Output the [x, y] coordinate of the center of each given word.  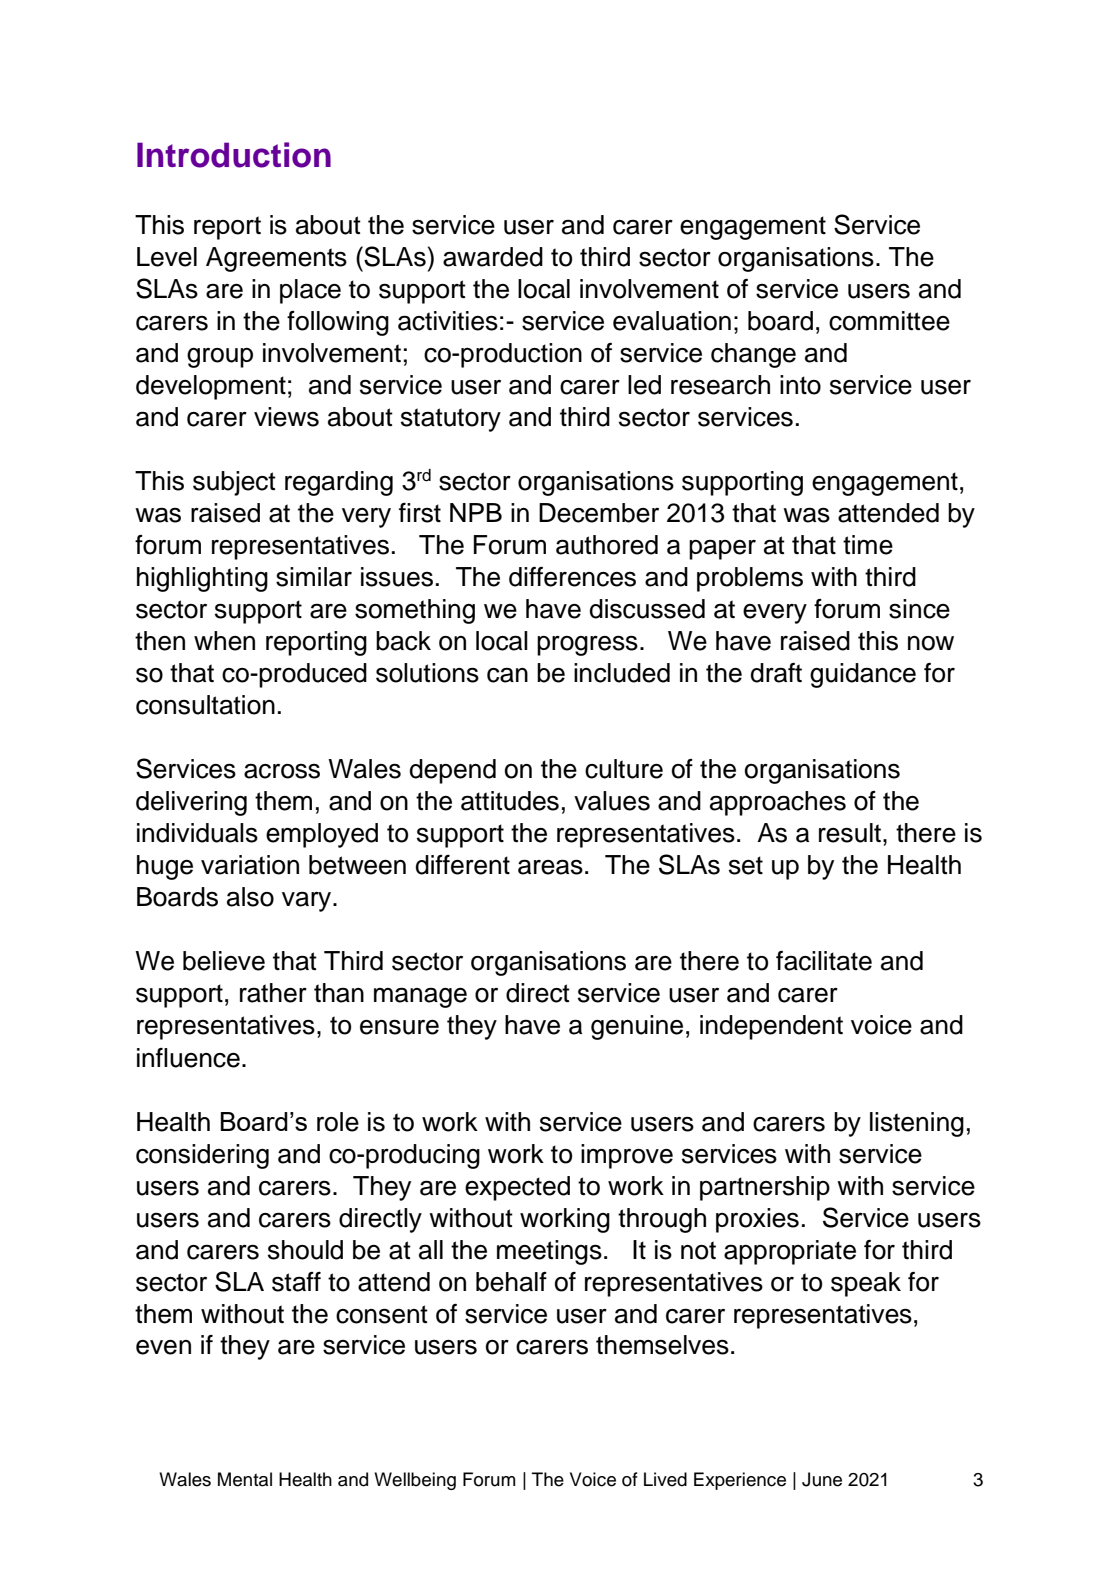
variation [250, 865]
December [599, 513]
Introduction [234, 155]
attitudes [510, 801]
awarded [493, 257]
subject [234, 483]
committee [889, 321]
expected [517, 1188]
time [868, 545]
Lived [665, 1479]
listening [917, 1124]
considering [202, 1156]
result [850, 833]
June [822, 1479]
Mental [245, 1479]
